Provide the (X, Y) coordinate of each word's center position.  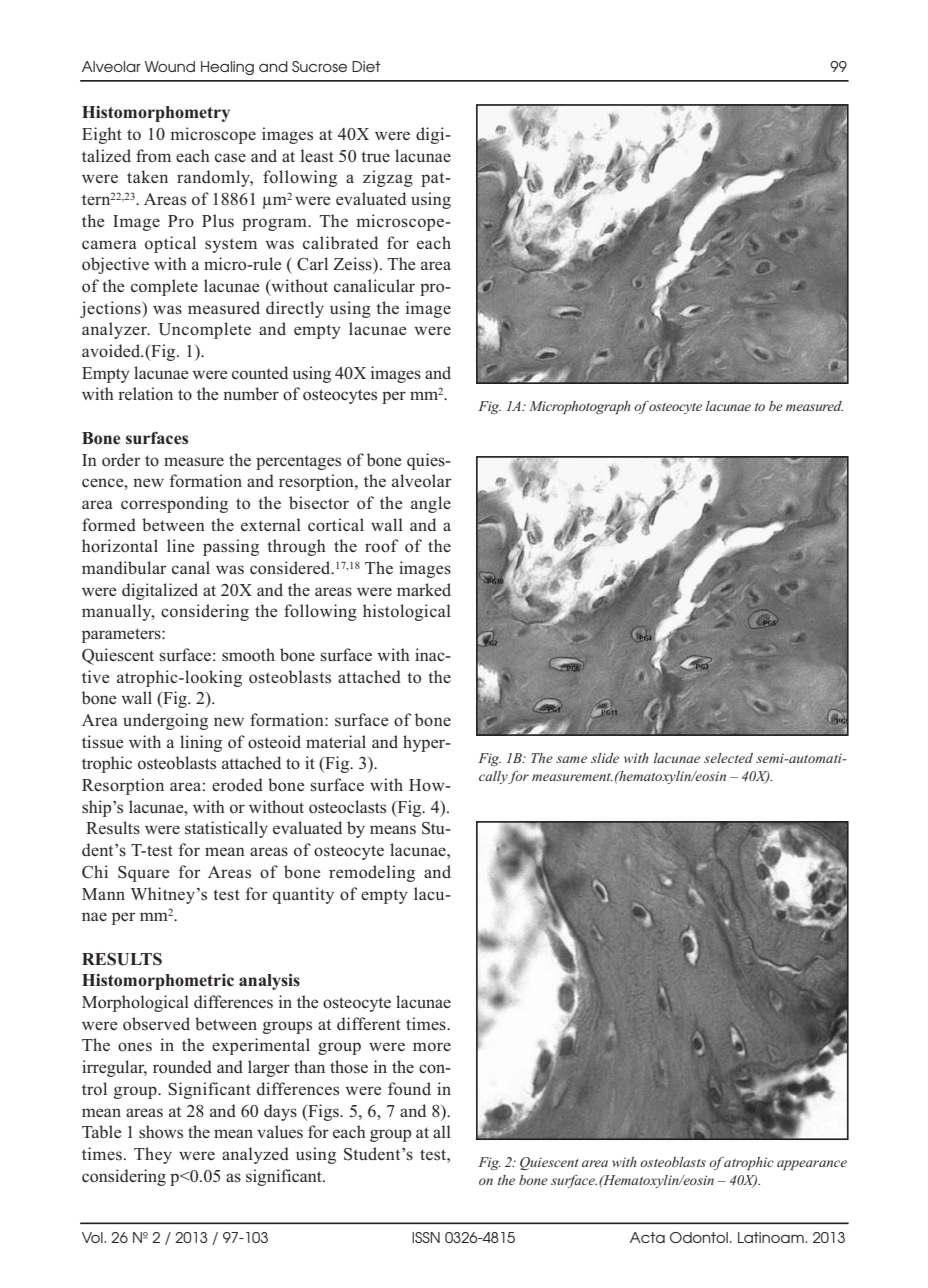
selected (728, 758)
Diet (366, 66)
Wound (170, 66)
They (153, 1155)
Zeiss (353, 264)
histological (407, 612)
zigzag (388, 178)
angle (431, 504)
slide (605, 758)
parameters (122, 635)
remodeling (372, 873)
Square (144, 874)
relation (145, 394)
